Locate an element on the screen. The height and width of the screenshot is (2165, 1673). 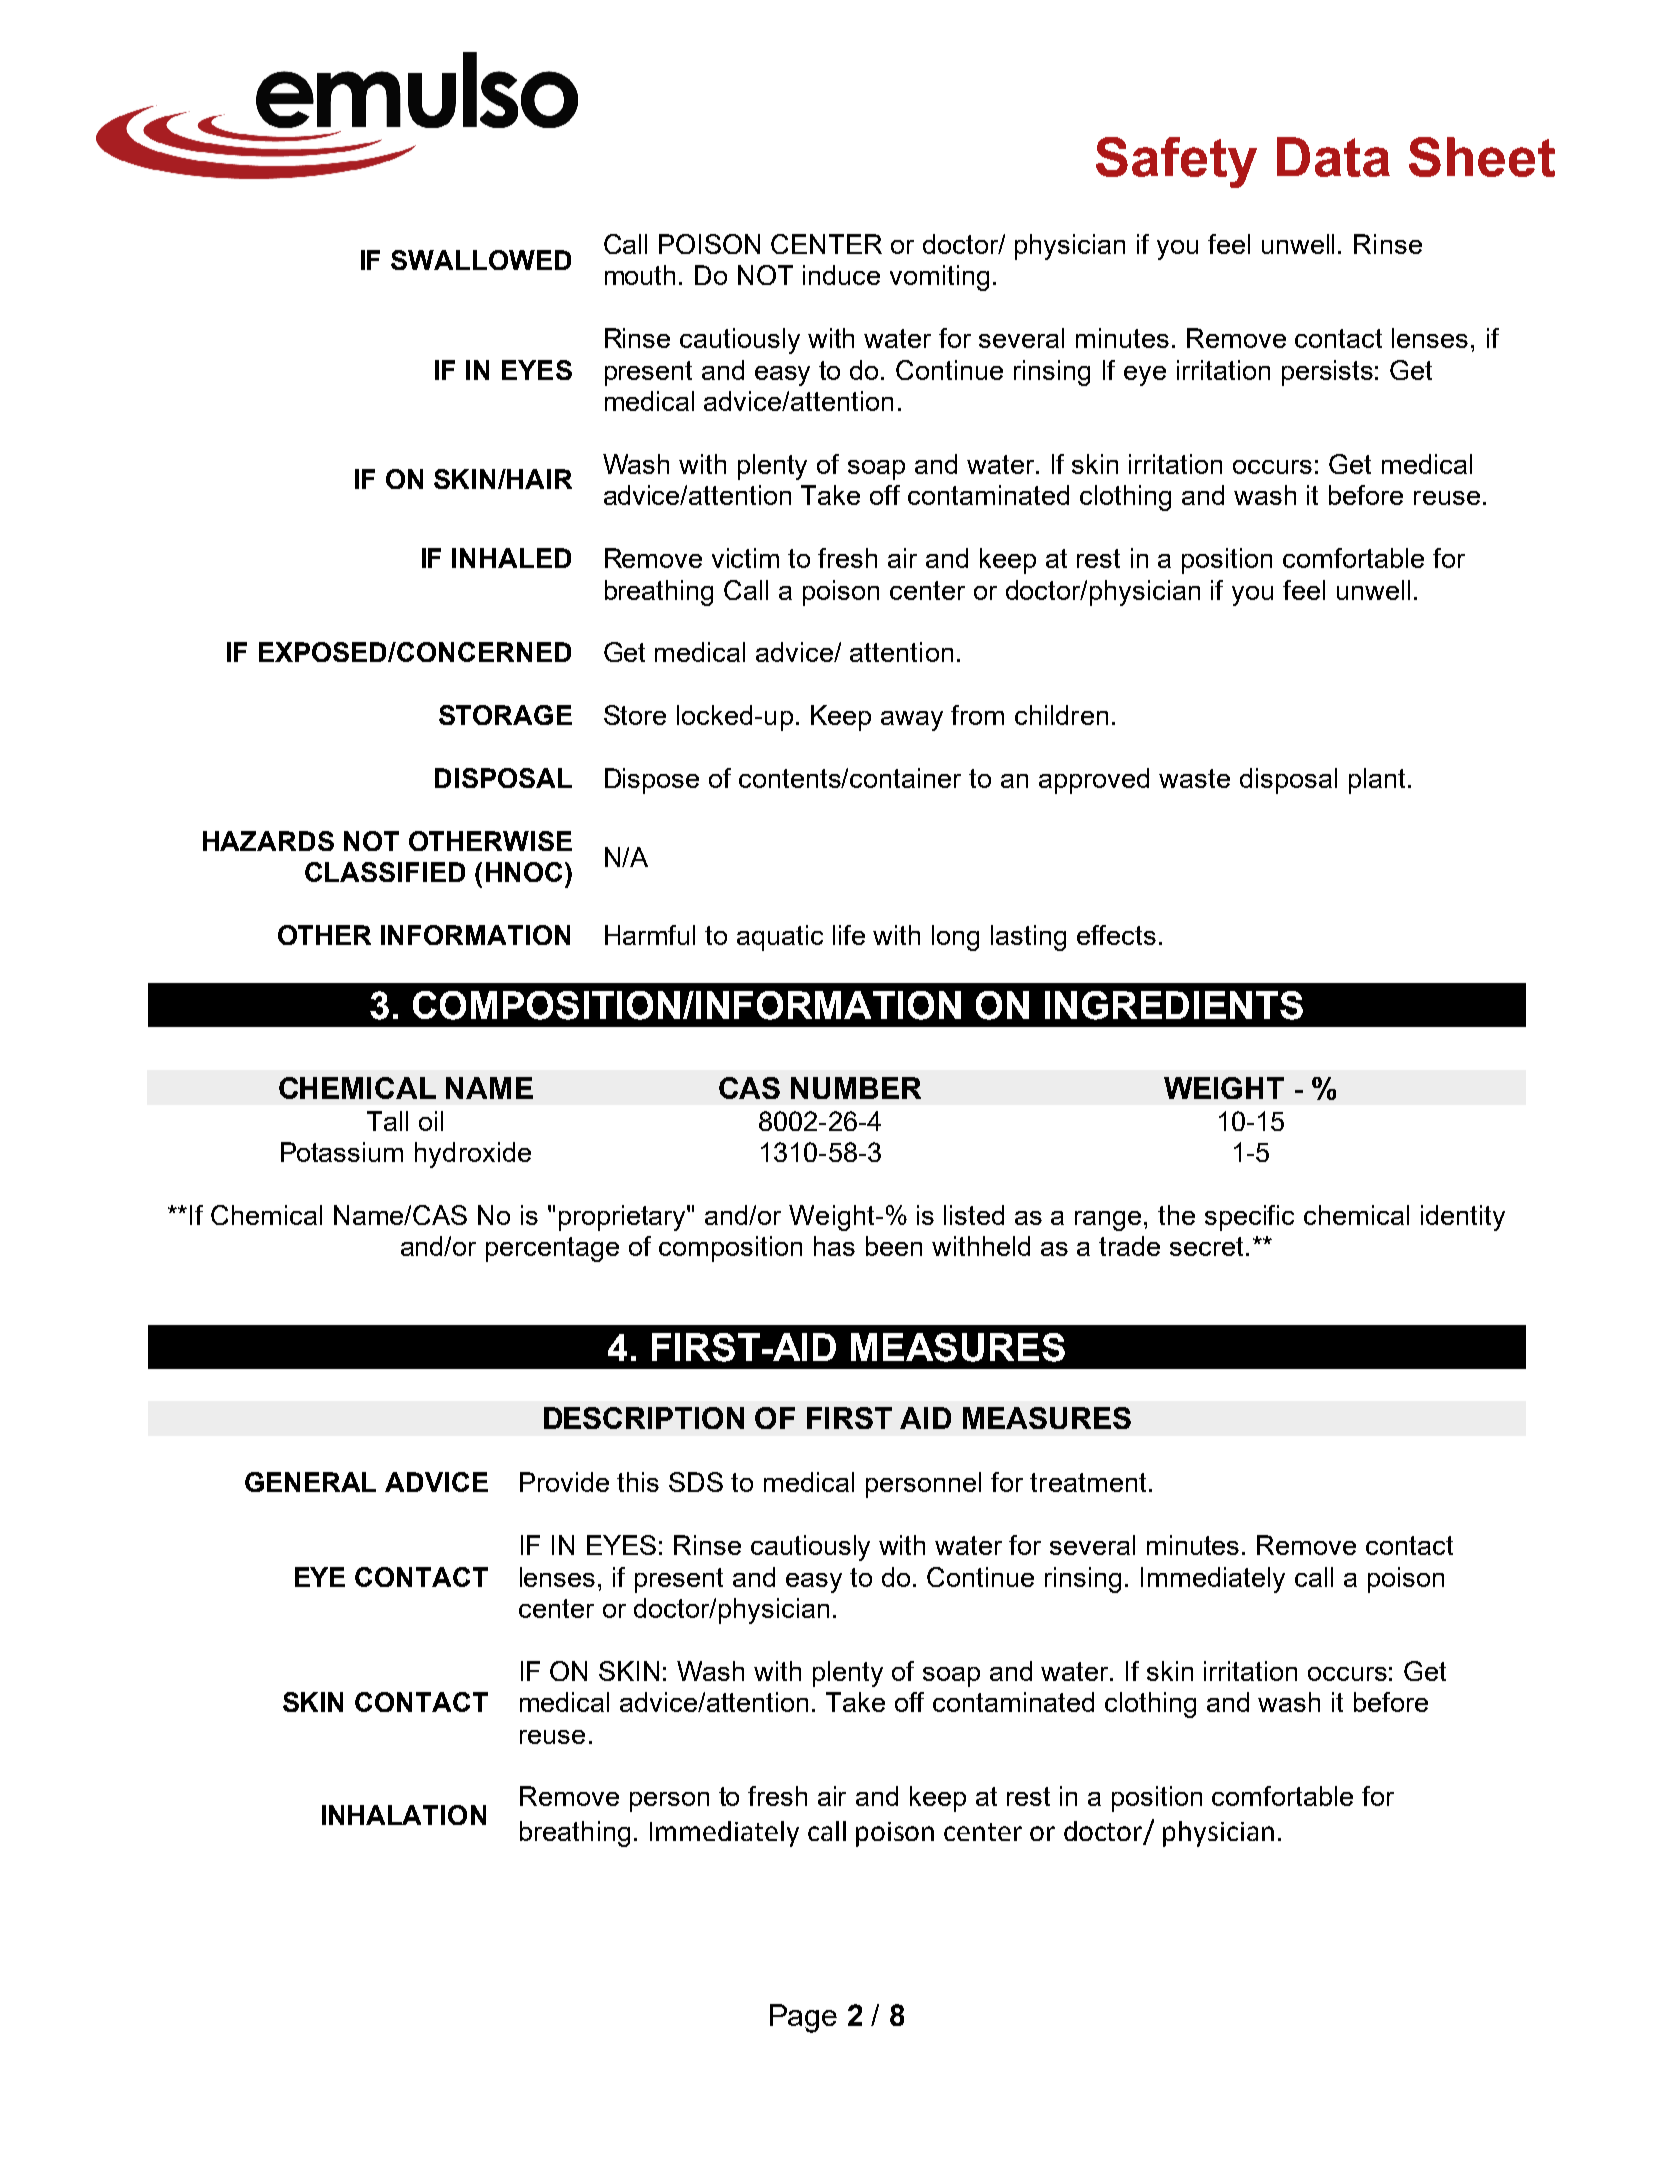
treatment is located at coordinates (1088, 1482).
